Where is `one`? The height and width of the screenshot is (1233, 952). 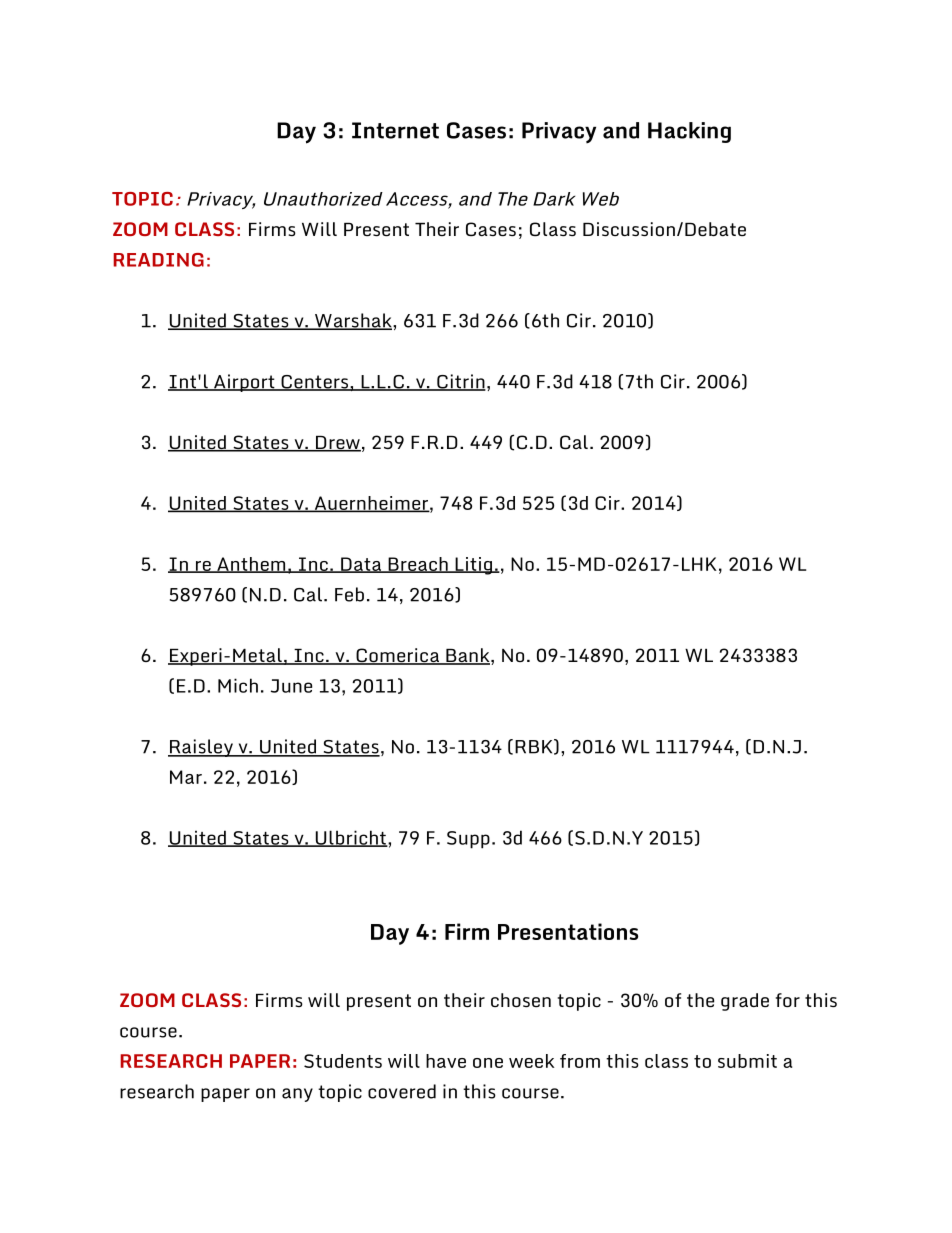 one is located at coordinates (488, 1063).
